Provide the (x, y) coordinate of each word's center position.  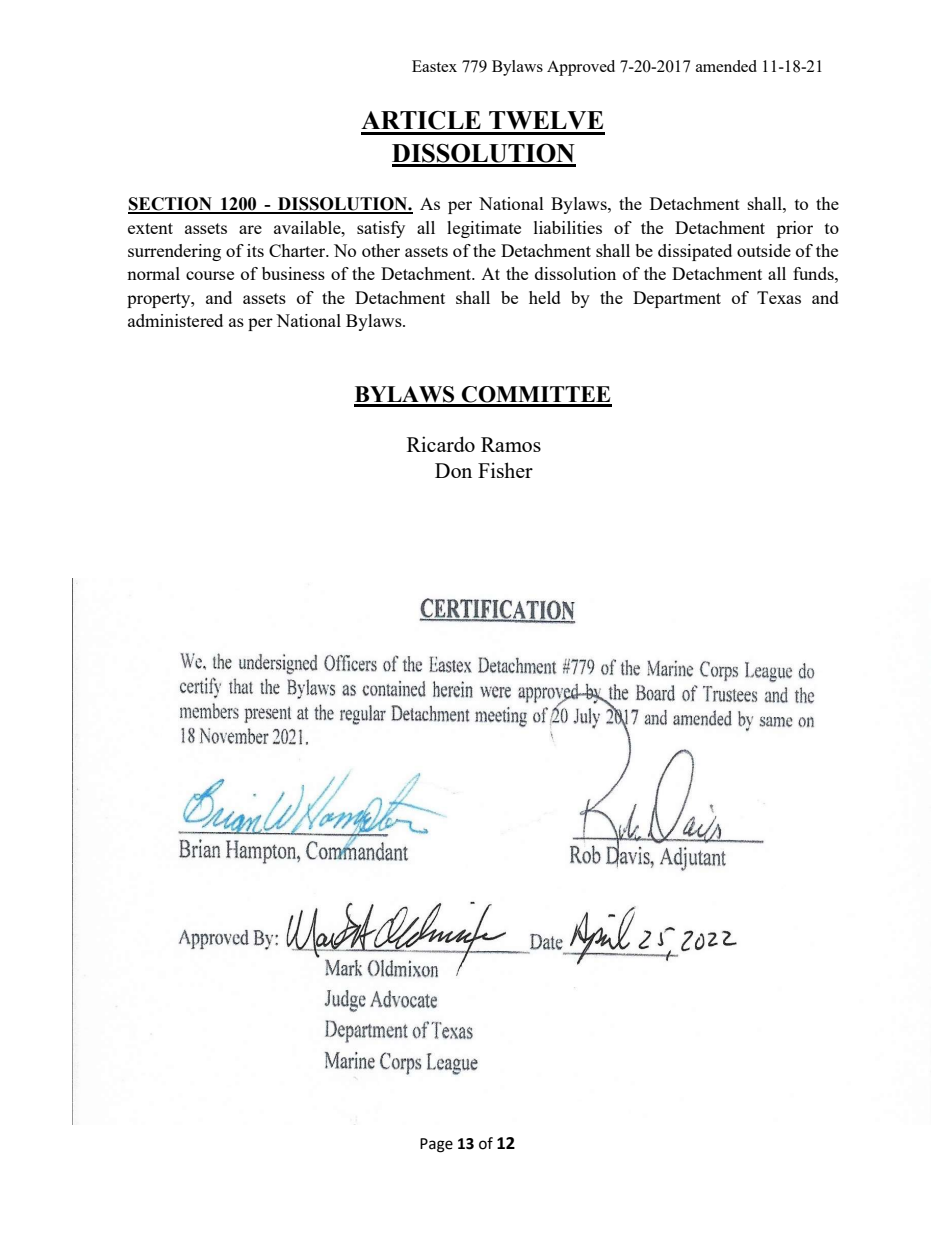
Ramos (511, 444)
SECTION (171, 205)
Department (677, 299)
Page (436, 1145)
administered (175, 320)
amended (726, 66)
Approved (581, 68)
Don (453, 470)
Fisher (505, 470)
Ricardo (441, 444)
